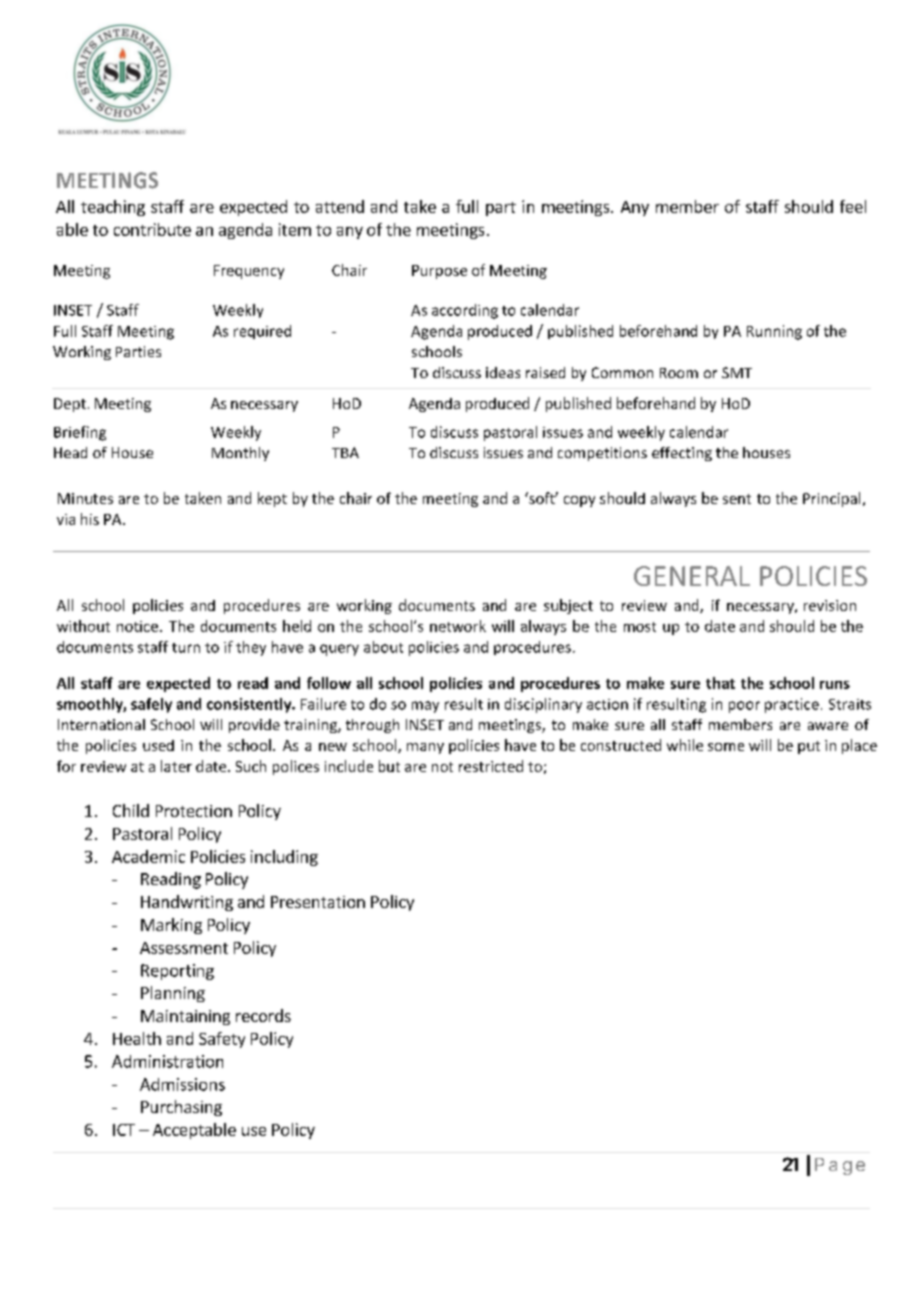  What do you see at coordinates (152, 229) in the screenshot?
I see `contribute` at bounding box center [152, 229].
